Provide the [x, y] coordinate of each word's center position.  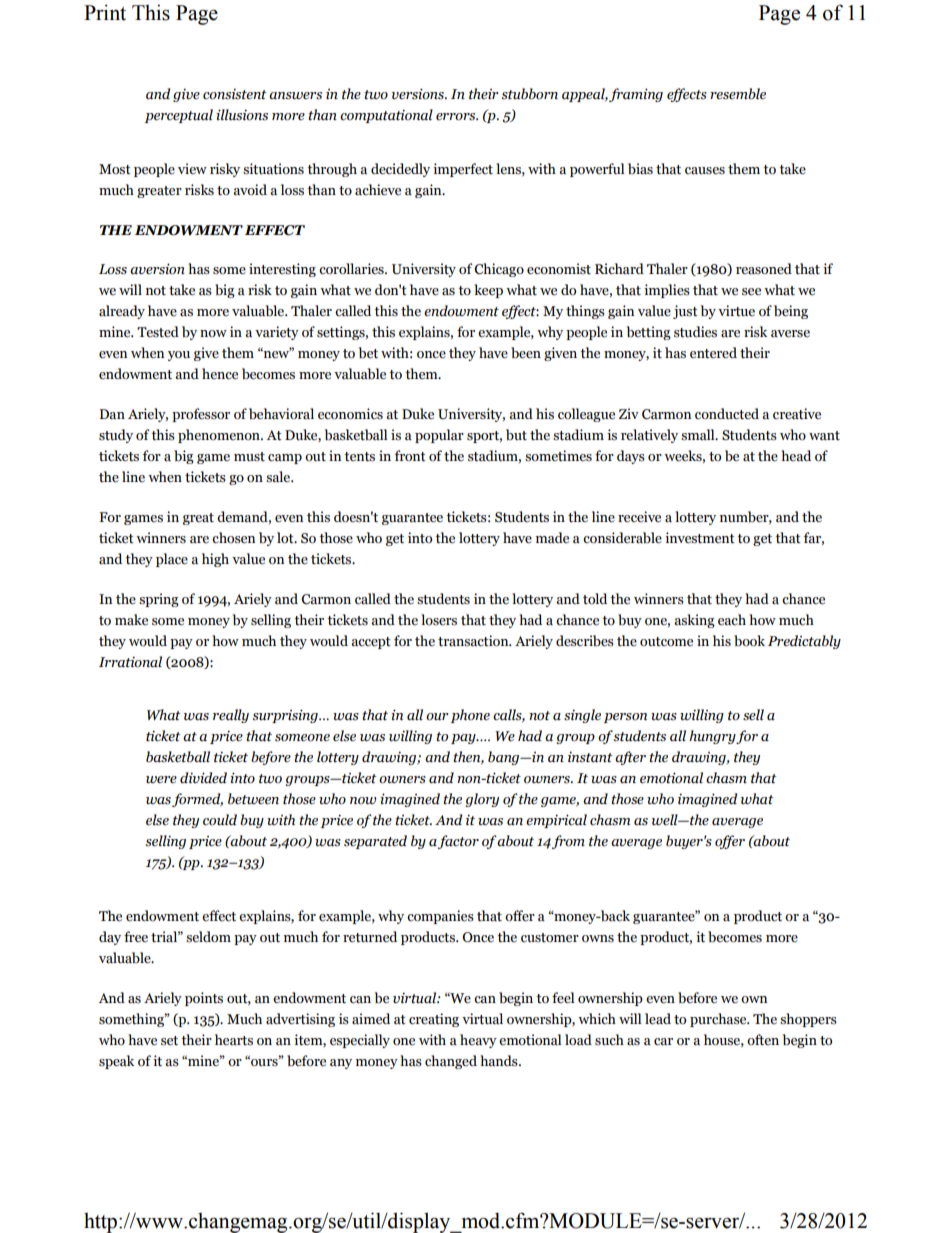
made [552, 538]
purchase [719, 1020]
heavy [478, 1041]
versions [419, 94]
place [172, 560]
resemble [738, 94]
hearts [234, 1040]
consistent [235, 94]
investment [700, 538]
